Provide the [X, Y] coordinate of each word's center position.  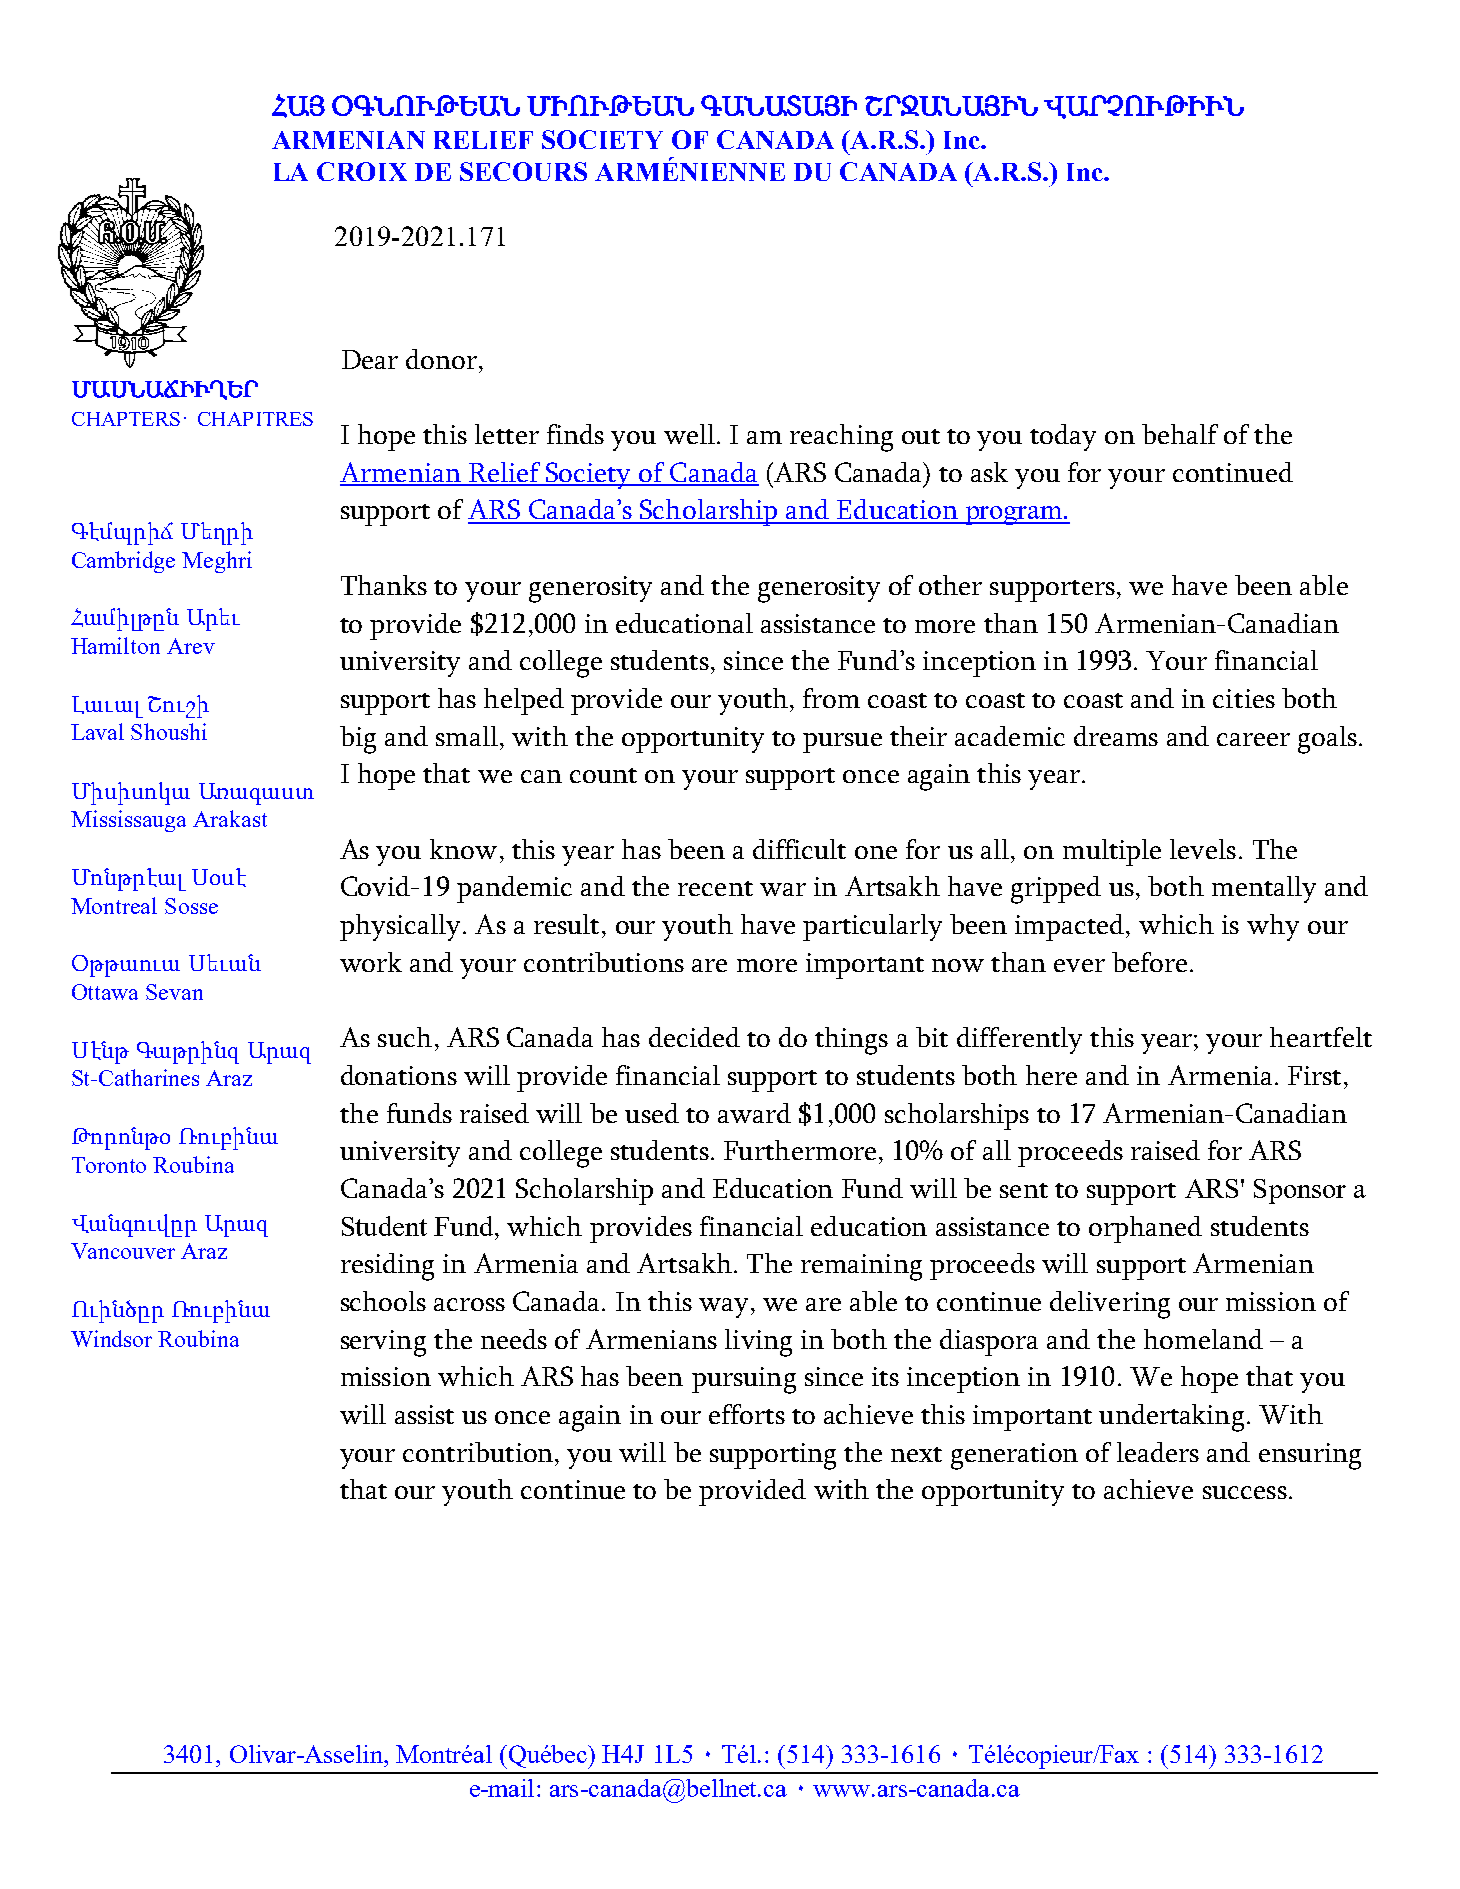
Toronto [109, 1165]
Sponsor [1300, 1191]
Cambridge [123, 562]
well [689, 434]
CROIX [362, 171]
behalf [1180, 434]
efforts [747, 1414]
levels [1203, 849]
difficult [799, 849]
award [754, 1113]
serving [383, 1343]
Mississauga [128, 821]
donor [443, 359]
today [1063, 437]
